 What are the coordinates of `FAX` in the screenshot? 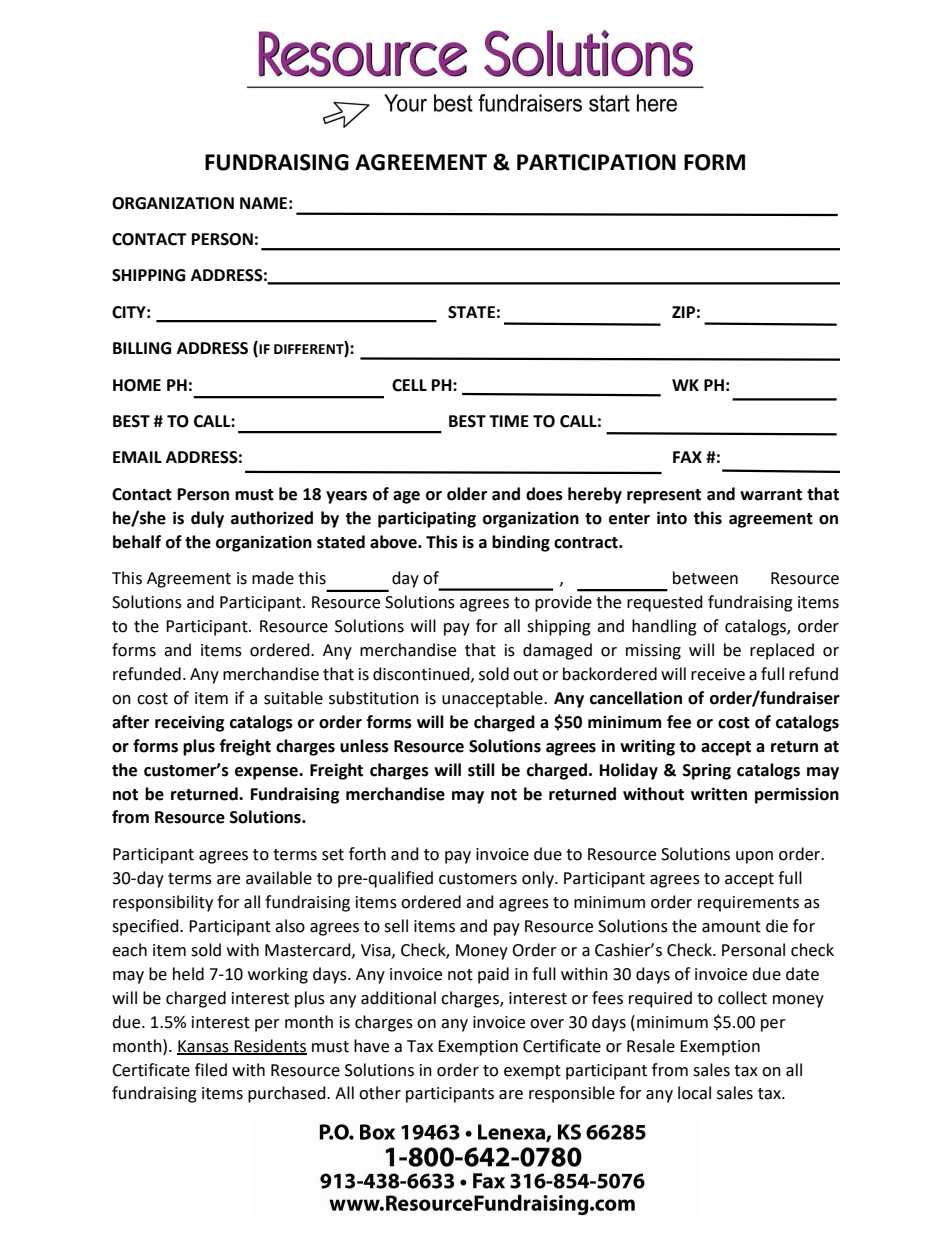 It's located at (687, 457).
